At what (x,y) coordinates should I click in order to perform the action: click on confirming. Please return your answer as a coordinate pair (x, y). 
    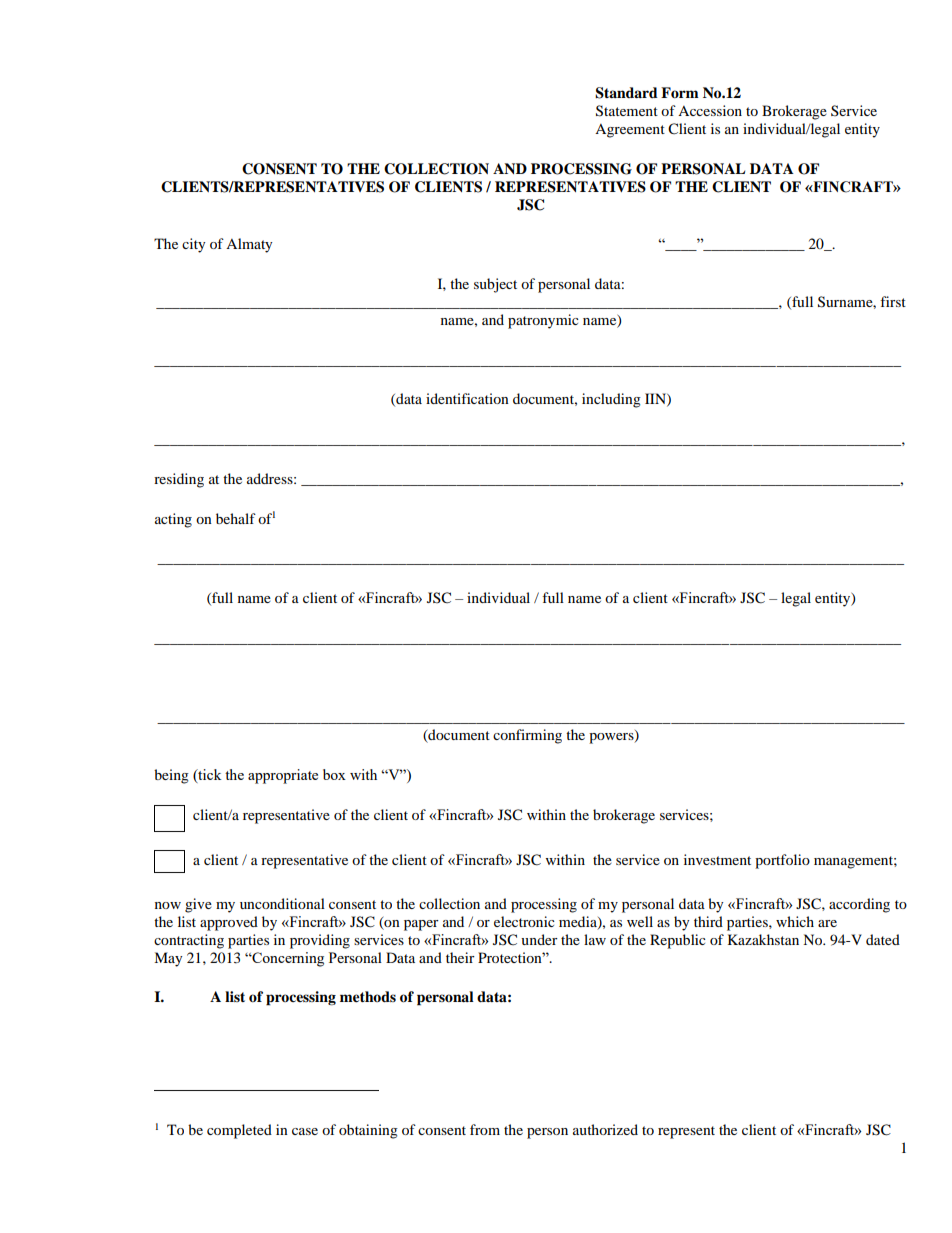
    Looking at the image, I should click on (527, 736).
